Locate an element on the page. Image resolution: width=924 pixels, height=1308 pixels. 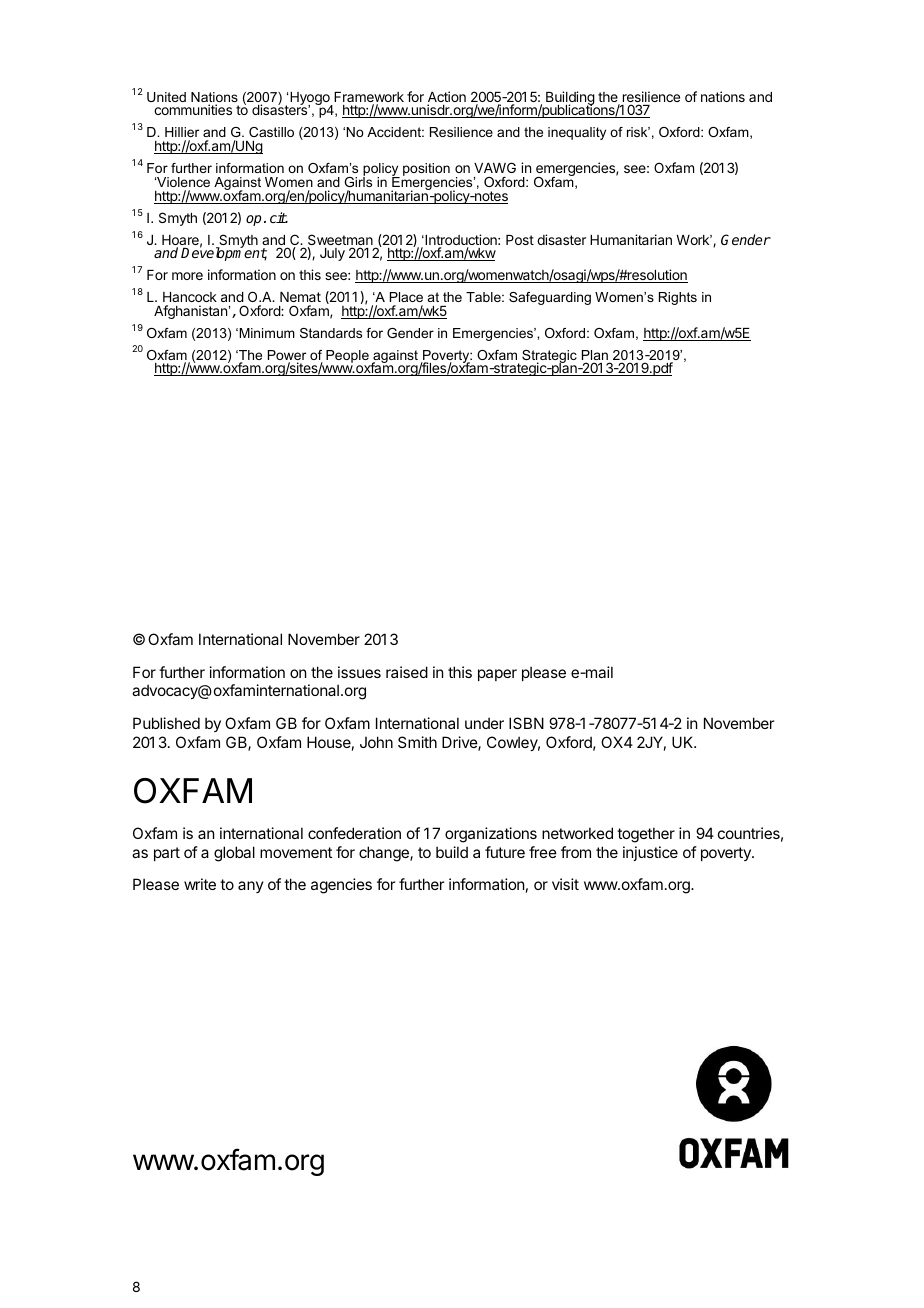
Power is located at coordinates (287, 356).
